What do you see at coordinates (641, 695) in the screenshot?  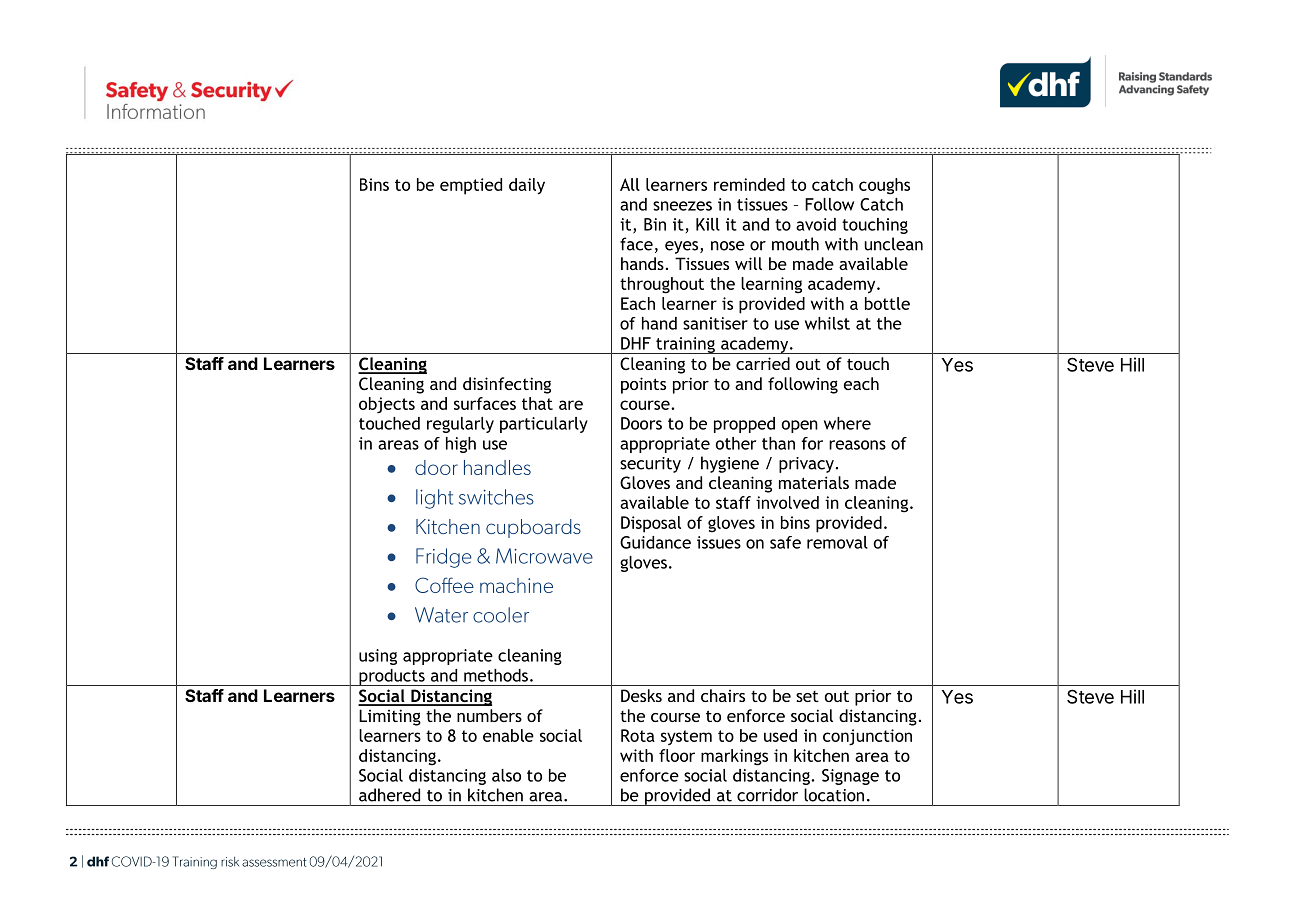 I see `Desks` at bounding box center [641, 695].
